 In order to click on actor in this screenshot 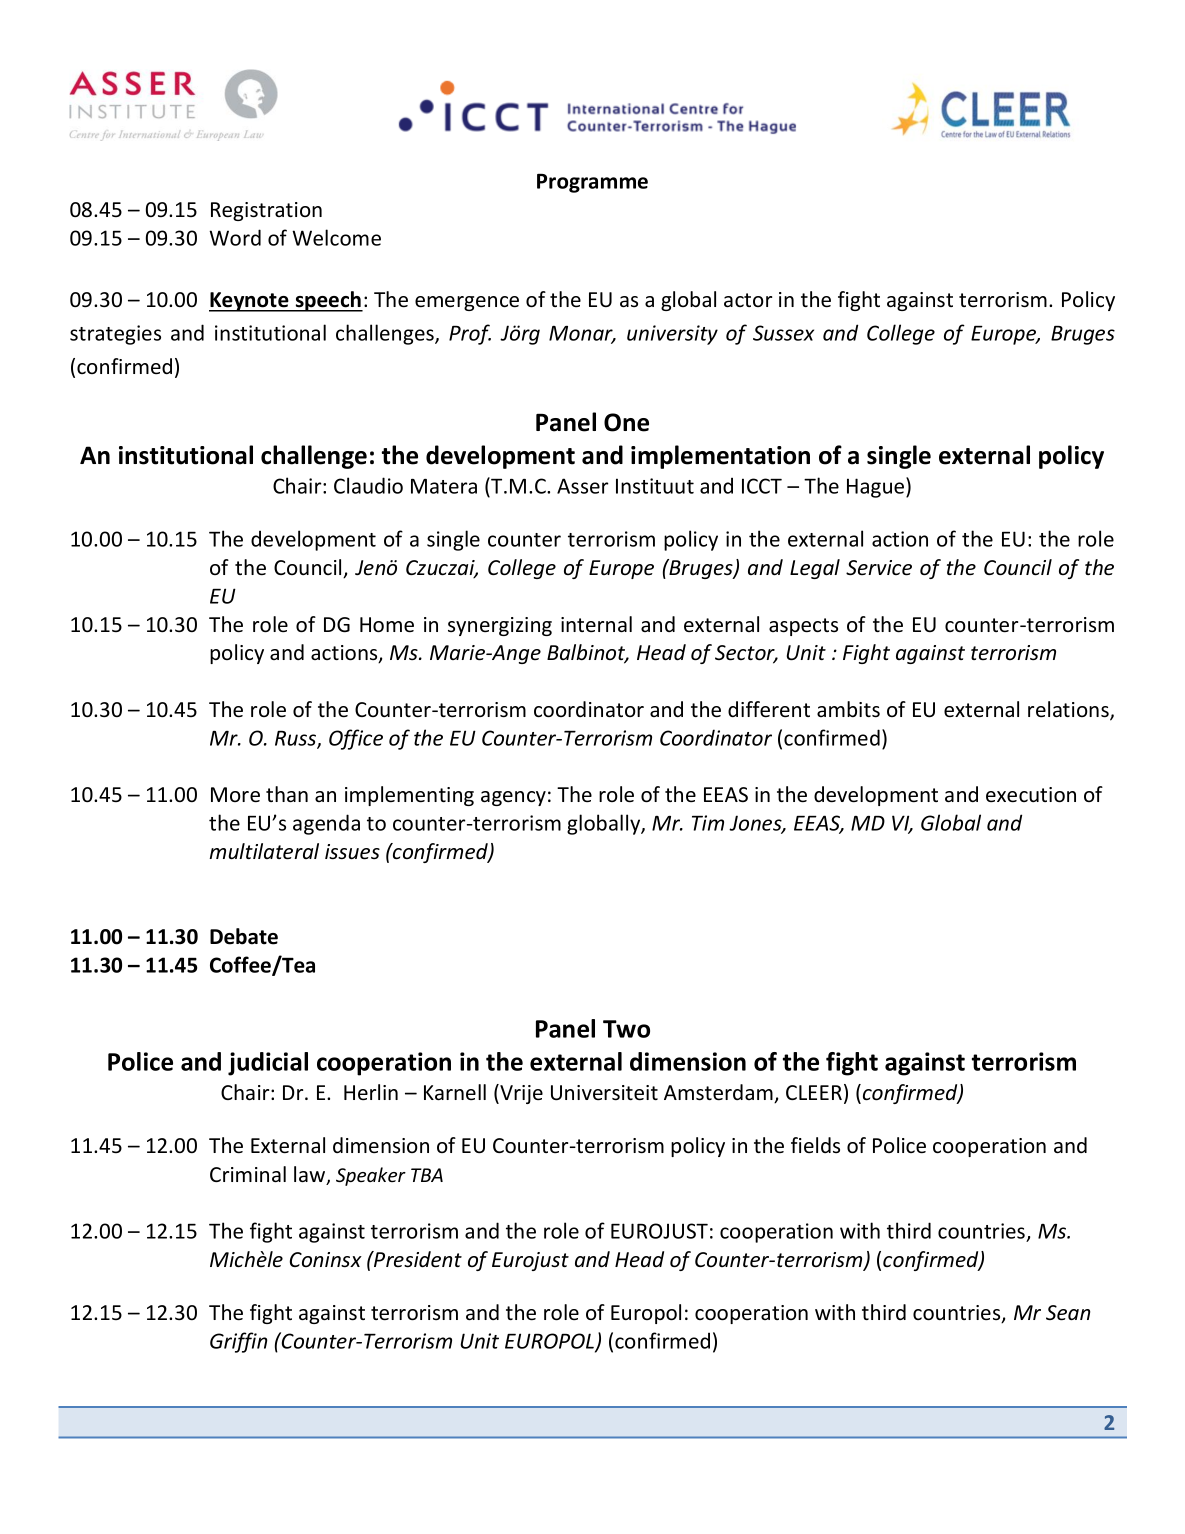, I will do `click(748, 300)`.
